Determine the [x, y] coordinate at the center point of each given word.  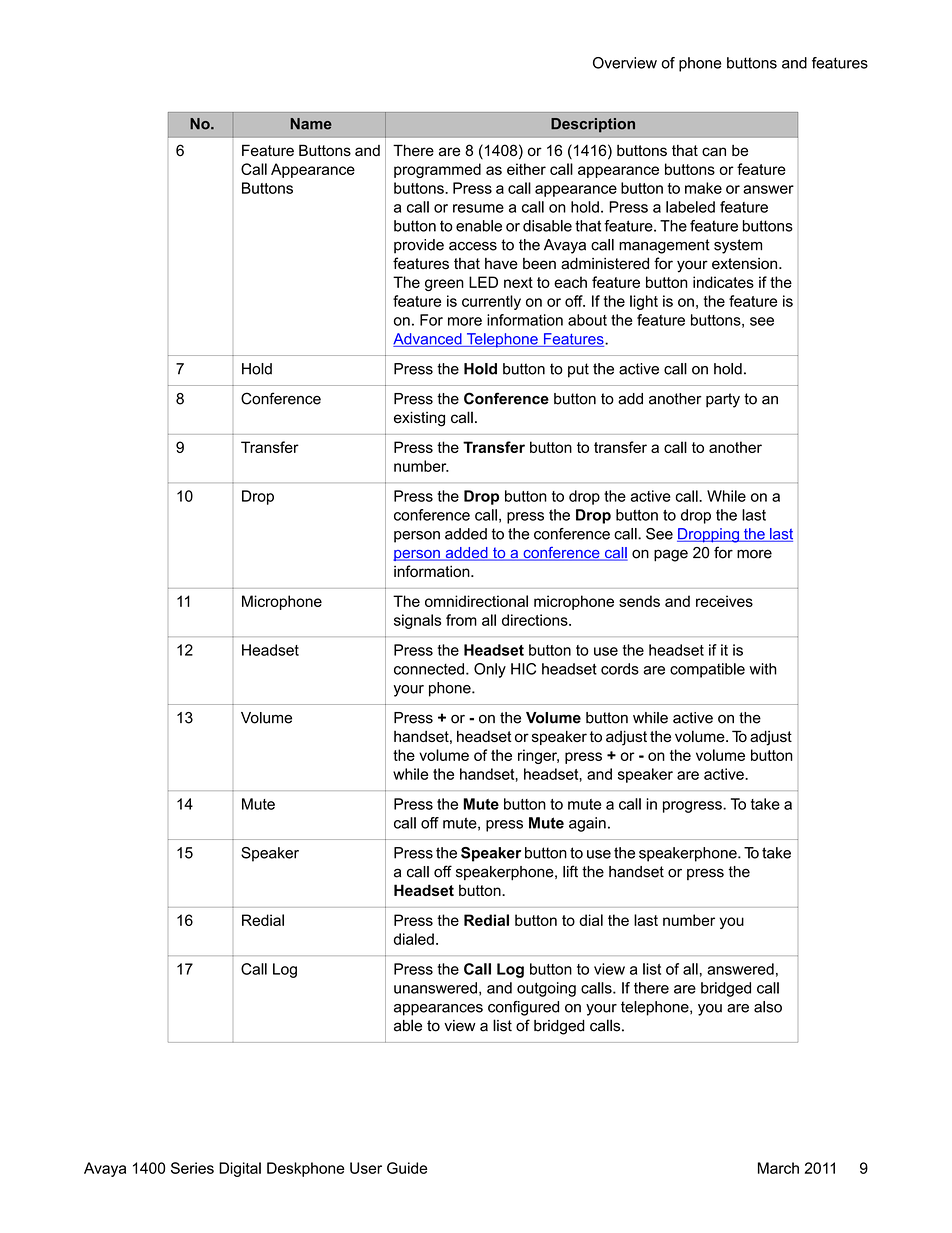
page [671, 555]
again [587, 824]
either [526, 169]
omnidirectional [476, 601]
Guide [407, 1168]
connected [429, 669]
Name [311, 124]
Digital [240, 1169]
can [714, 151]
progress [693, 807]
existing [419, 419]
